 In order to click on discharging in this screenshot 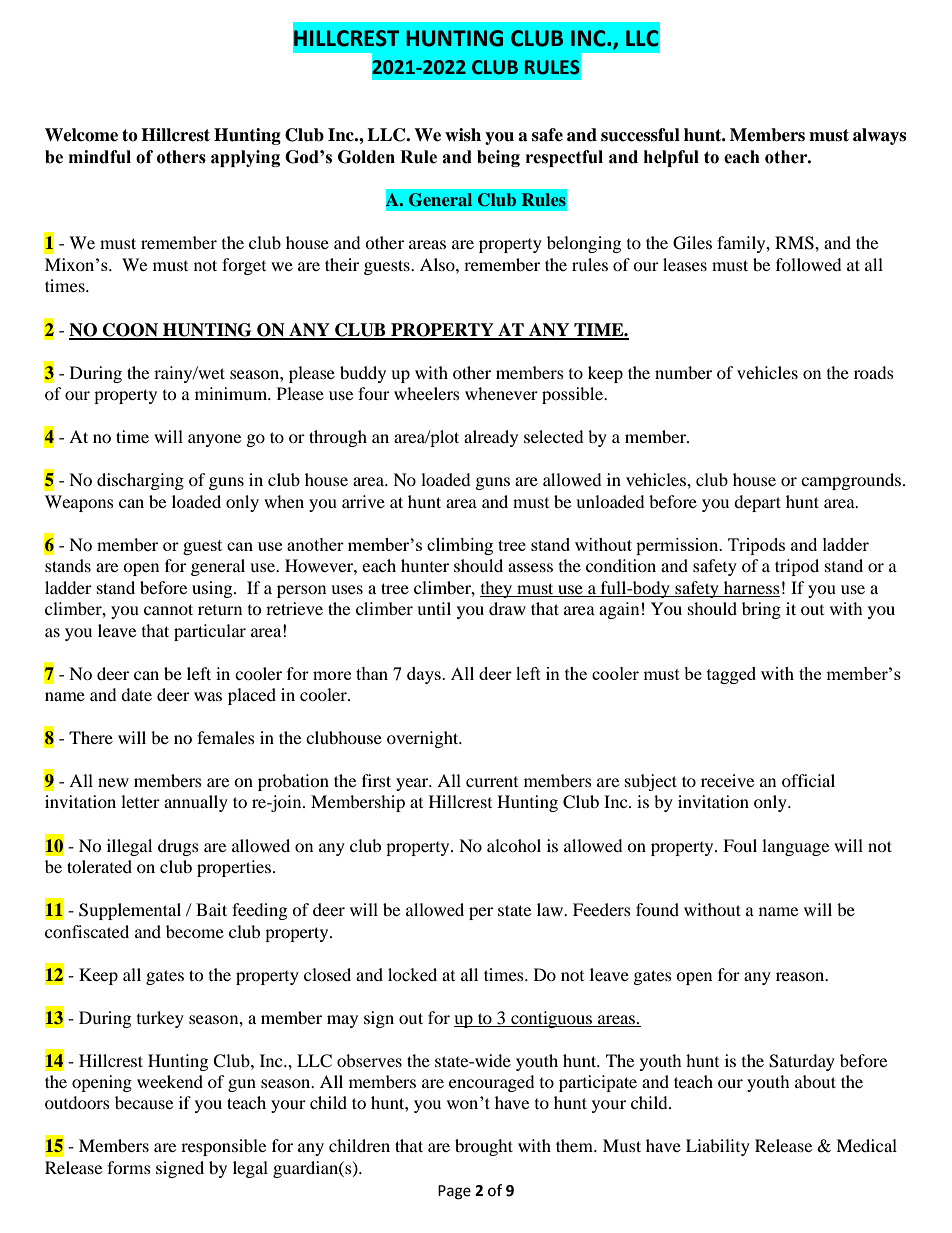, I will do `click(140, 481)`.
